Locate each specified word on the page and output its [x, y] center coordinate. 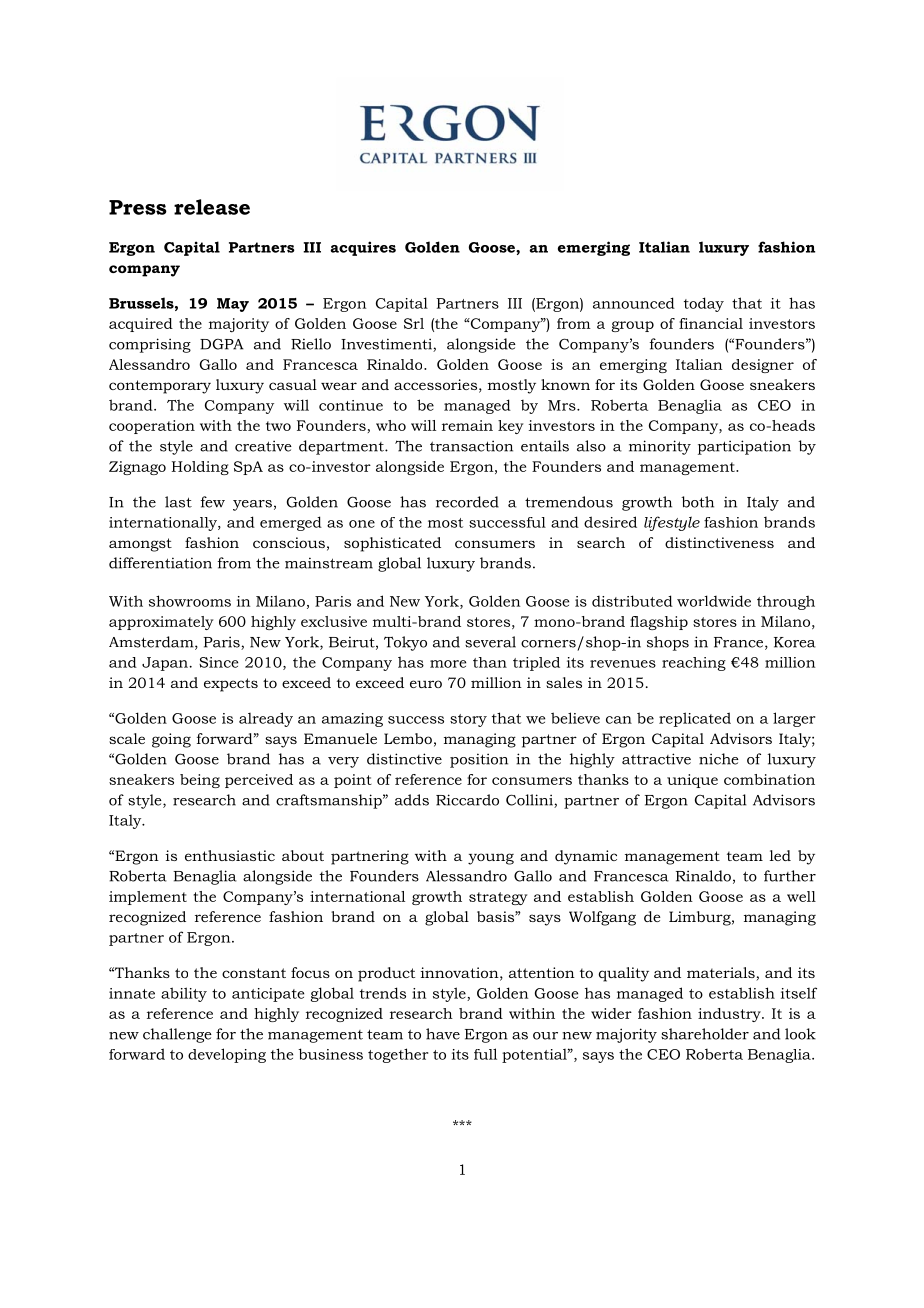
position [479, 760]
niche [719, 759]
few [212, 502]
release [212, 207]
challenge [177, 1035]
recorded [467, 502]
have [443, 1034]
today [704, 304]
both [697, 502]
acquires [363, 248]
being [200, 781]
